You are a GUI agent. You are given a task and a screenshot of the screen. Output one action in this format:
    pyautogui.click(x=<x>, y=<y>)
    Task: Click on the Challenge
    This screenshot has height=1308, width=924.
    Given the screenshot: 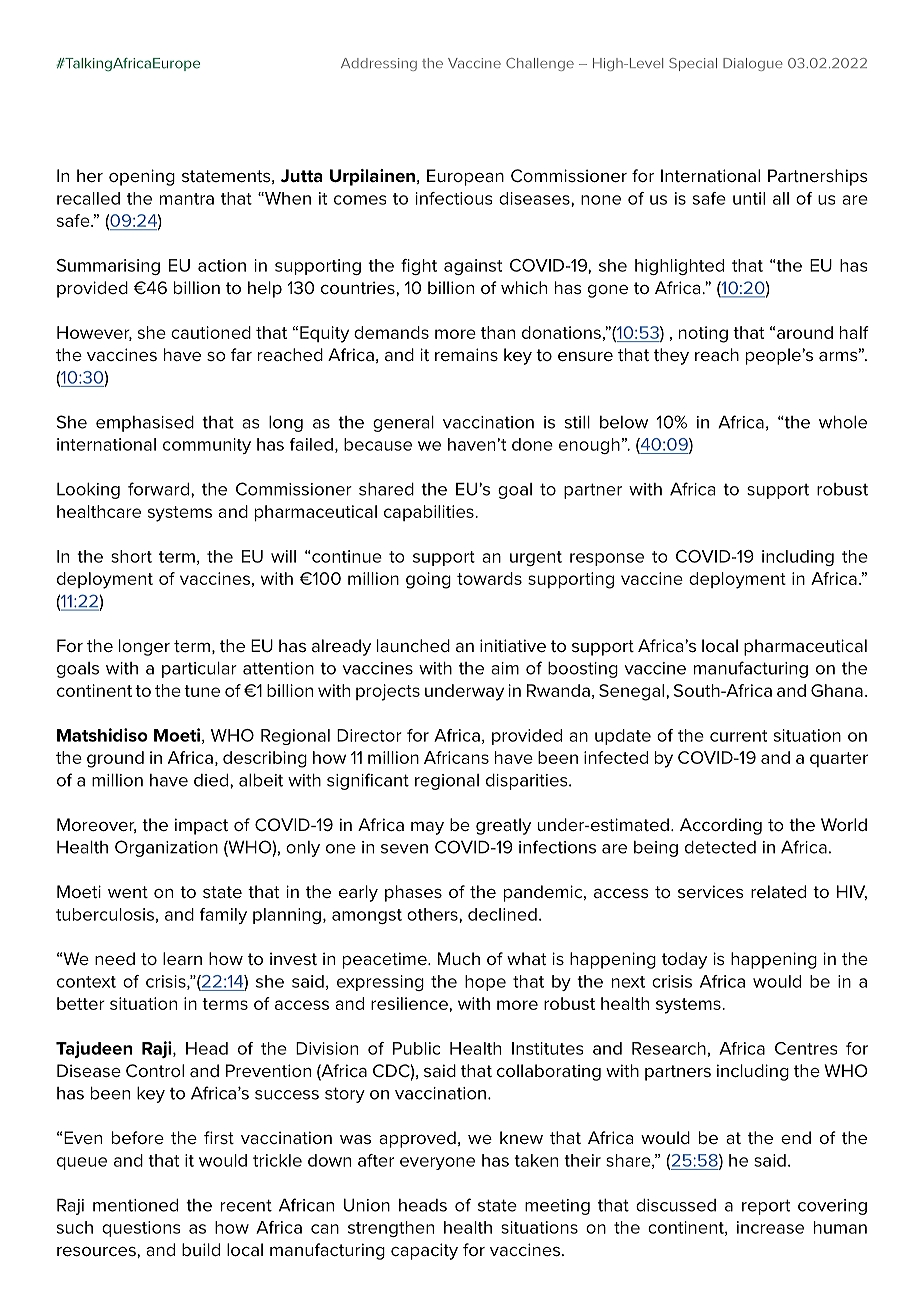 What is the action you would take?
    pyautogui.click(x=540, y=64)
